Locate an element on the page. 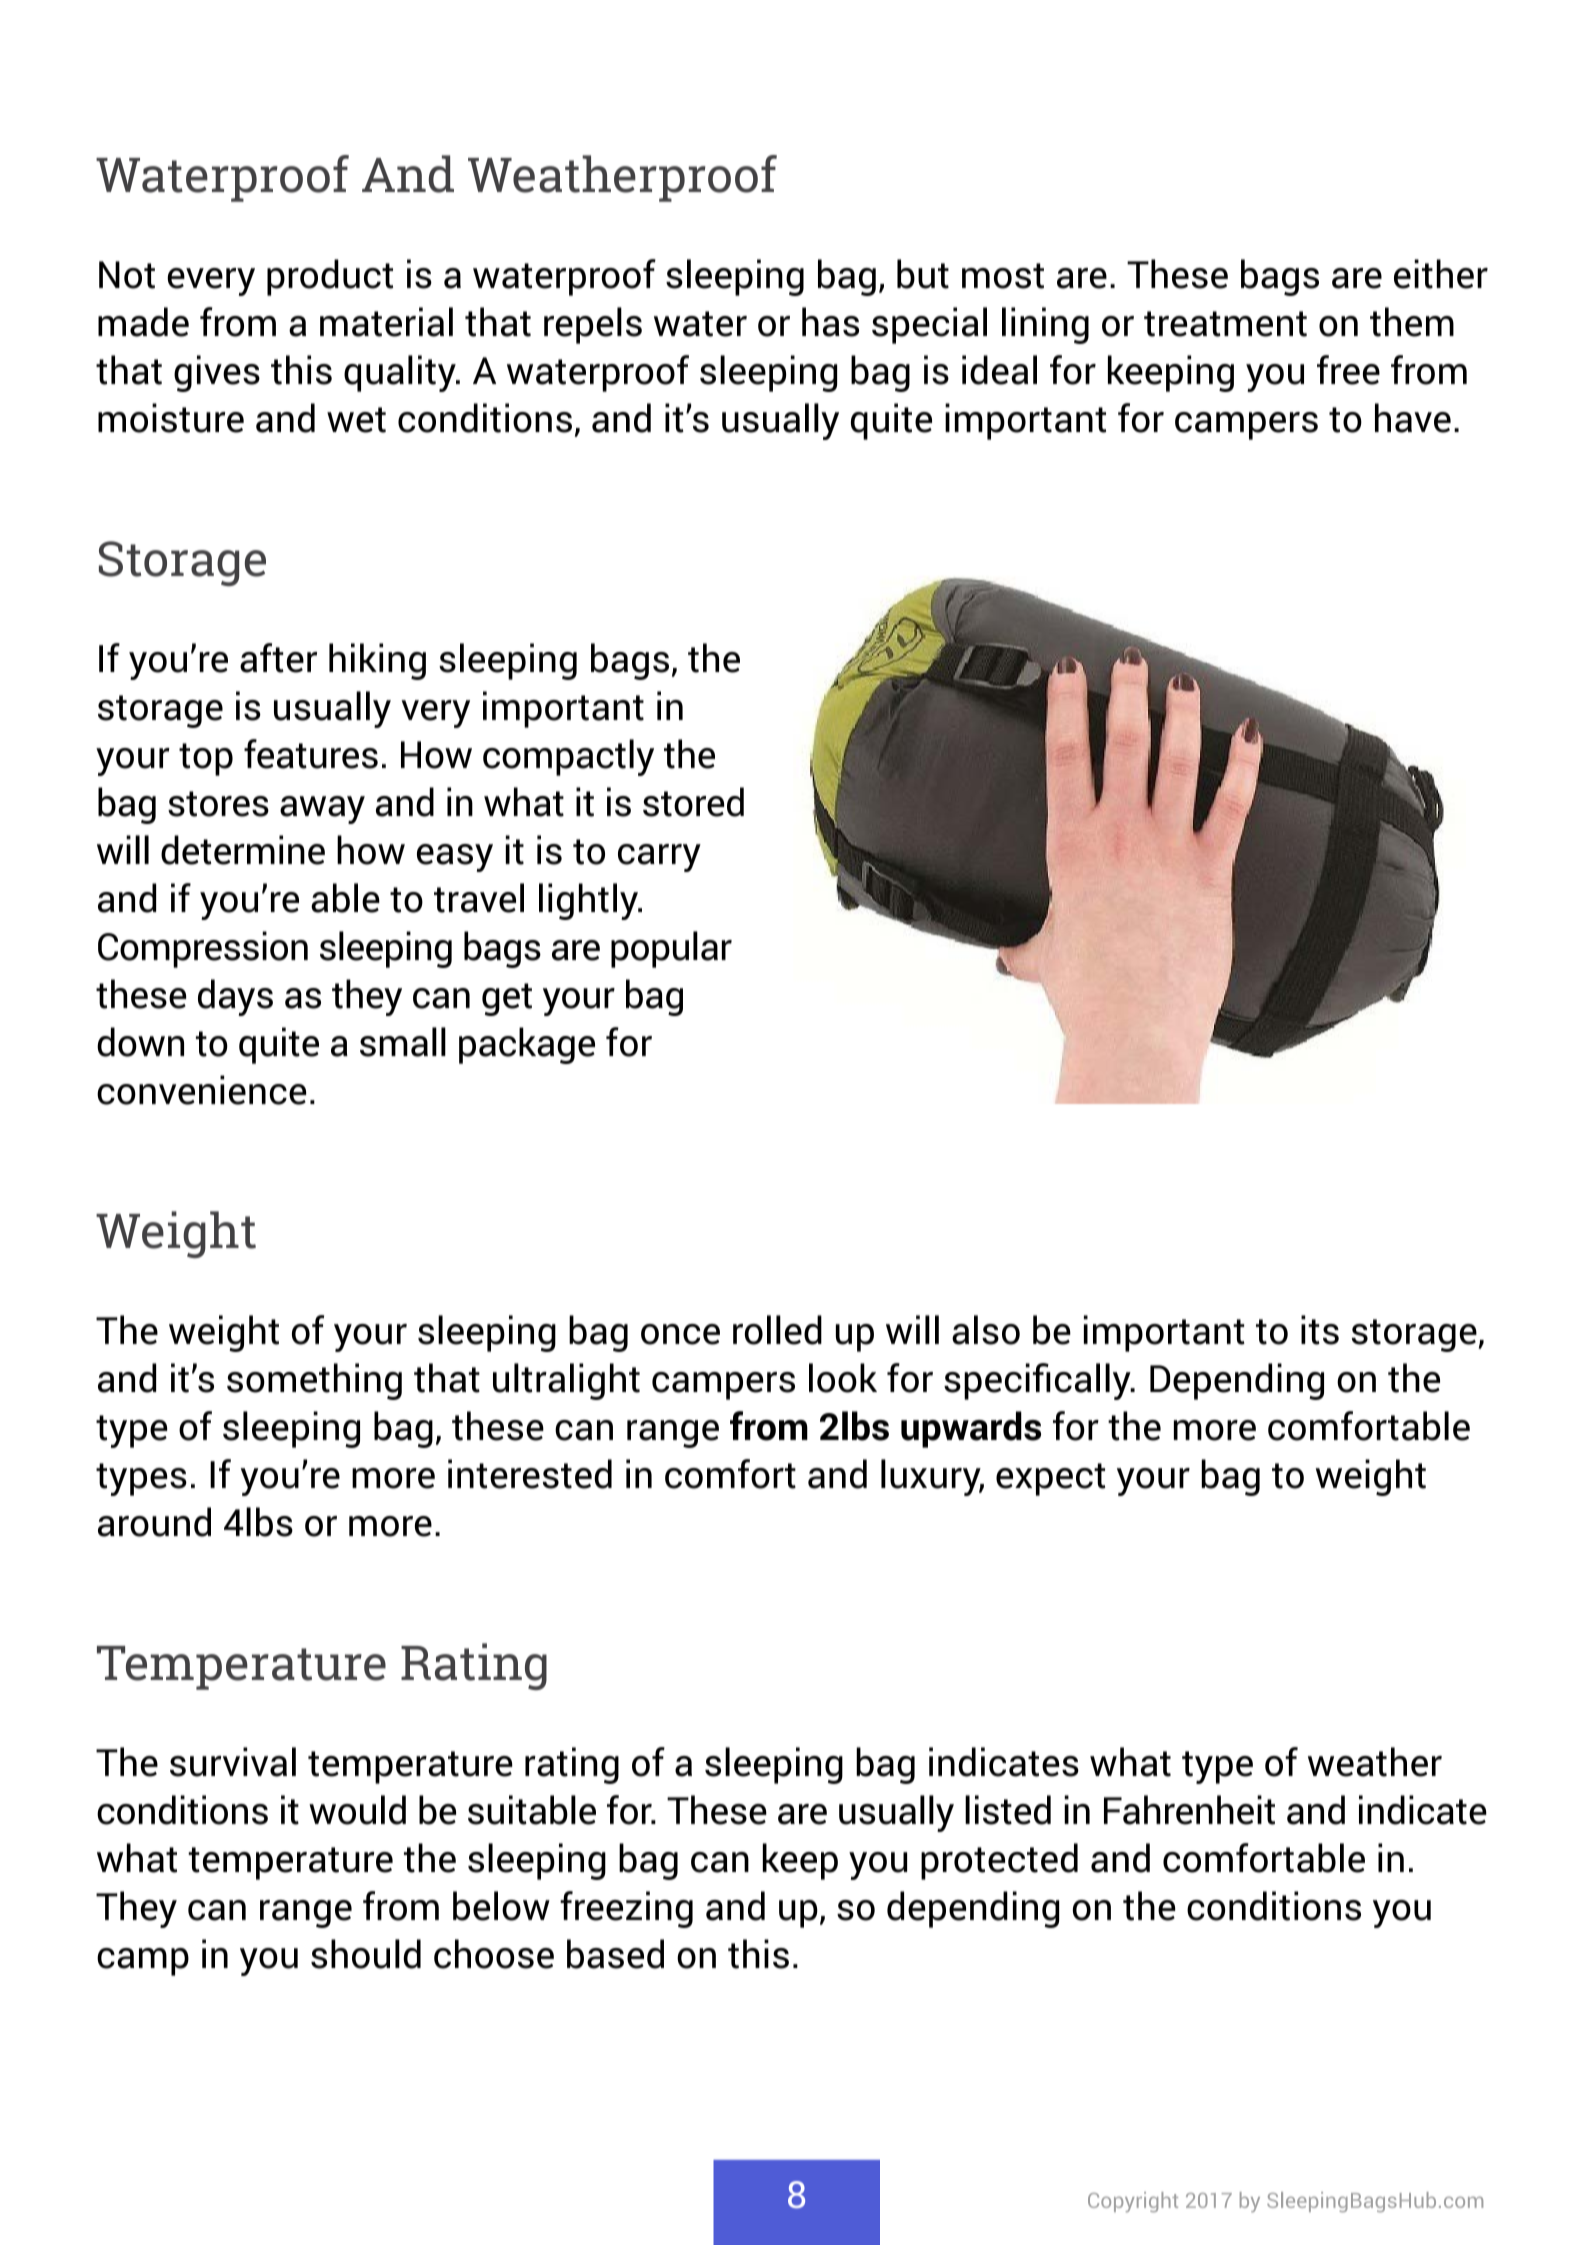 Image resolution: width=1587 pixels, height=2245 pixels. treatment is located at coordinates (1225, 324).
